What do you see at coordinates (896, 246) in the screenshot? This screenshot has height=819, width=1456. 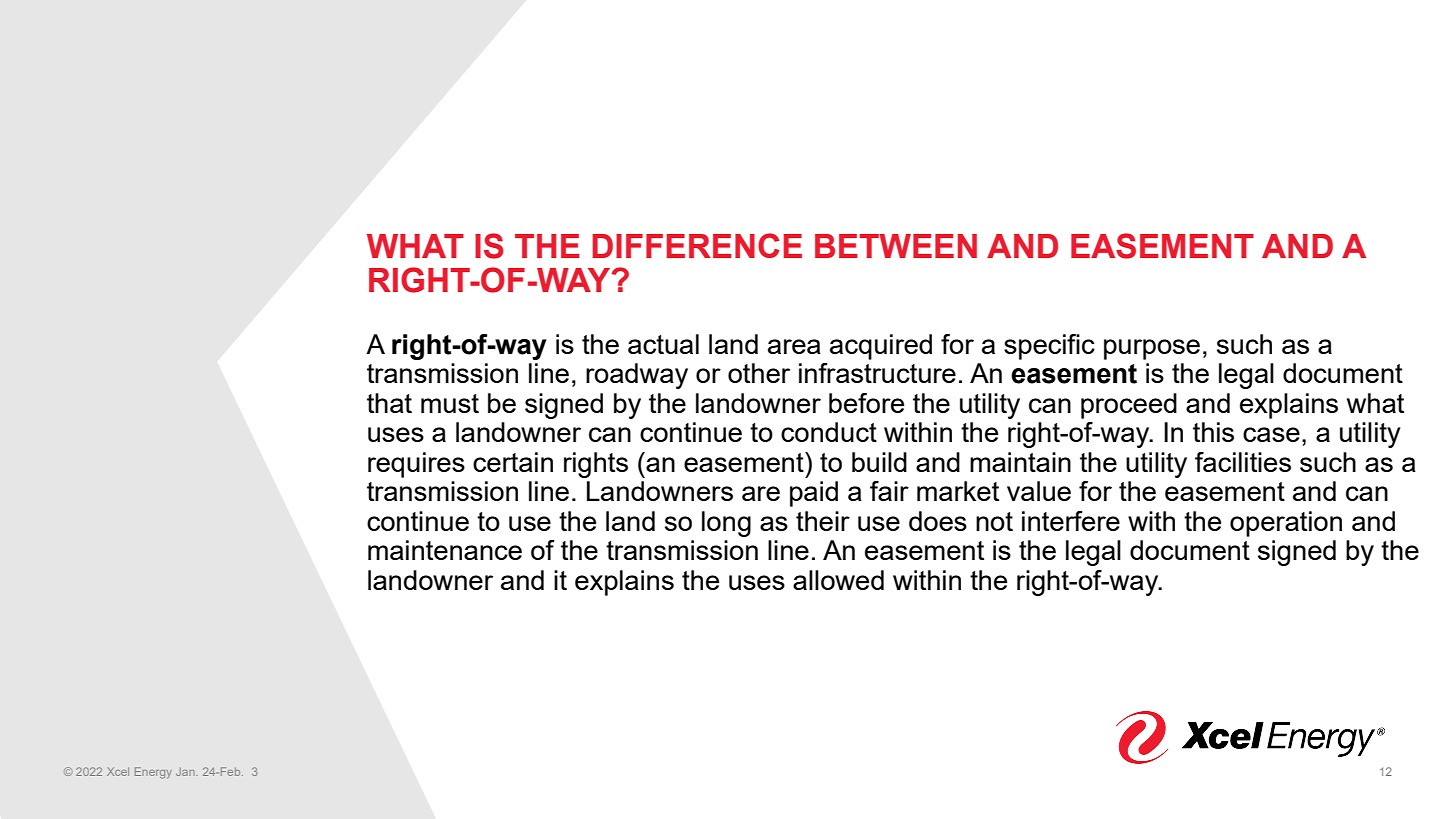 I see `BETWEEN` at bounding box center [896, 246].
